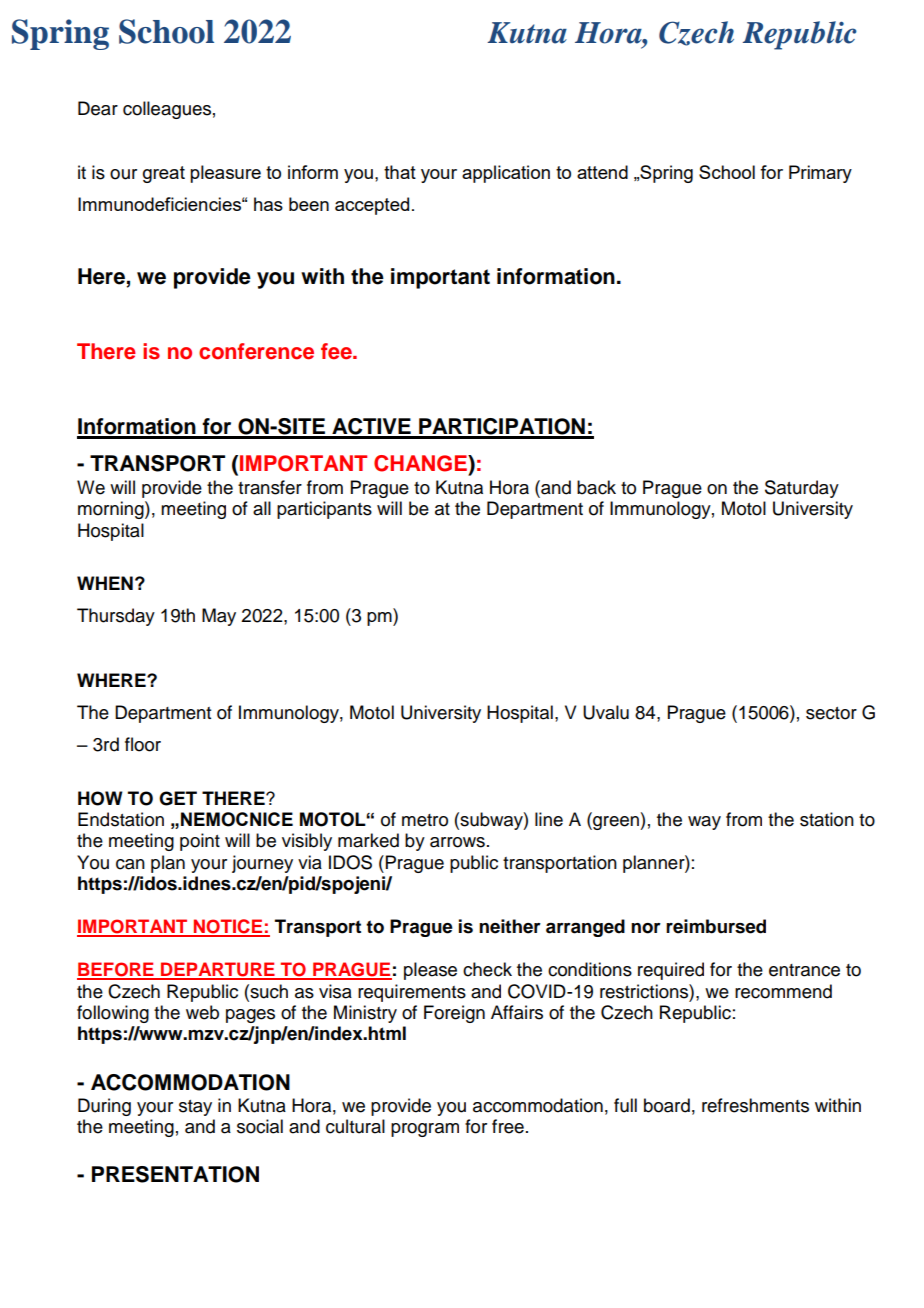 This page has width=924, height=1308. What do you see at coordinates (506, 174) in the page?
I see `application` at bounding box center [506, 174].
